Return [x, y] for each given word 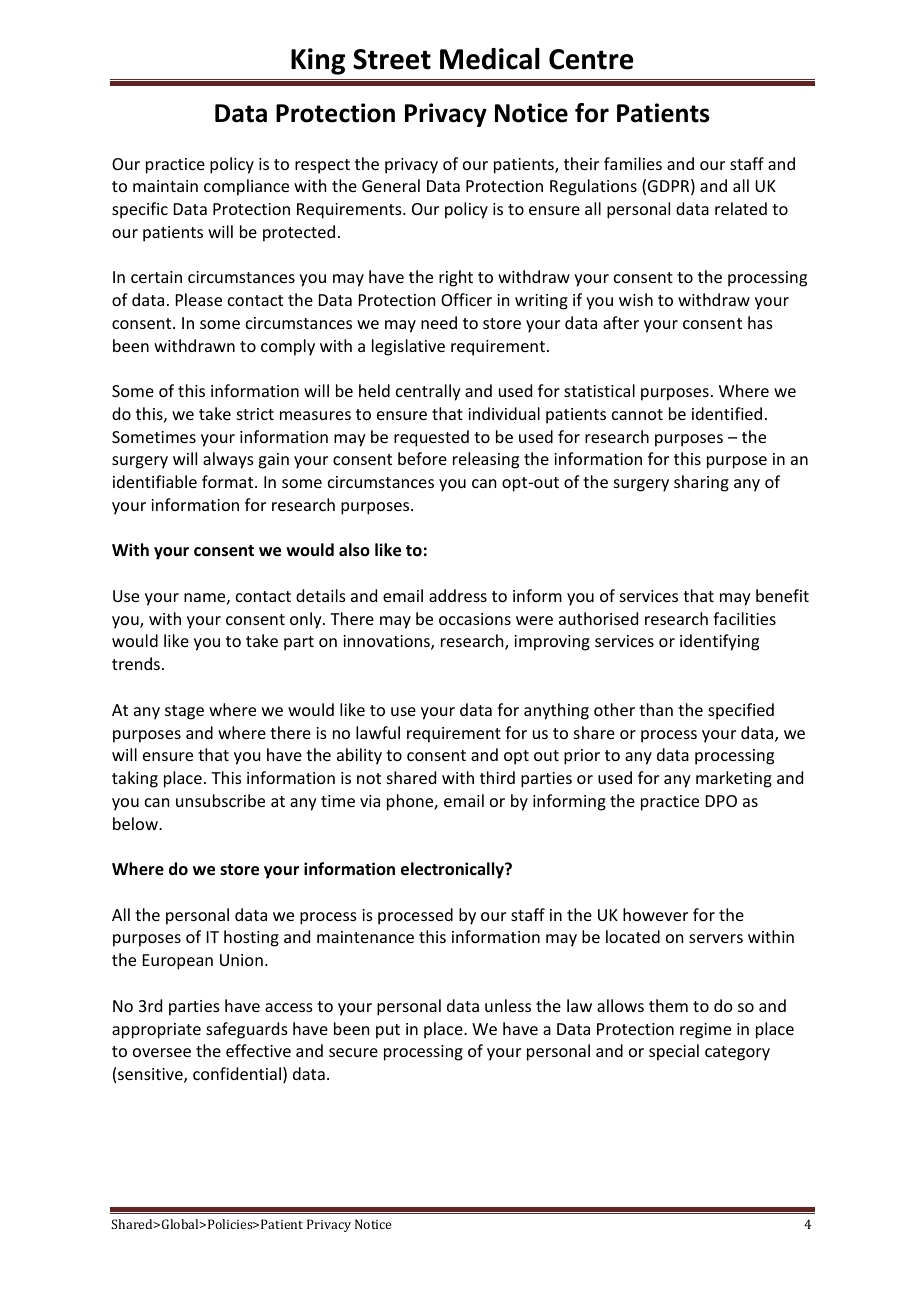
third [497, 777]
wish [636, 299]
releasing [486, 460]
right [456, 278]
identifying [719, 642]
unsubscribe [220, 800]
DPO [721, 801]
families [633, 163]
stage [184, 712]
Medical [490, 59]
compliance [246, 187]
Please [199, 299]
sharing [701, 483]
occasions [475, 619]
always [228, 460]
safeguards [247, 1030]
